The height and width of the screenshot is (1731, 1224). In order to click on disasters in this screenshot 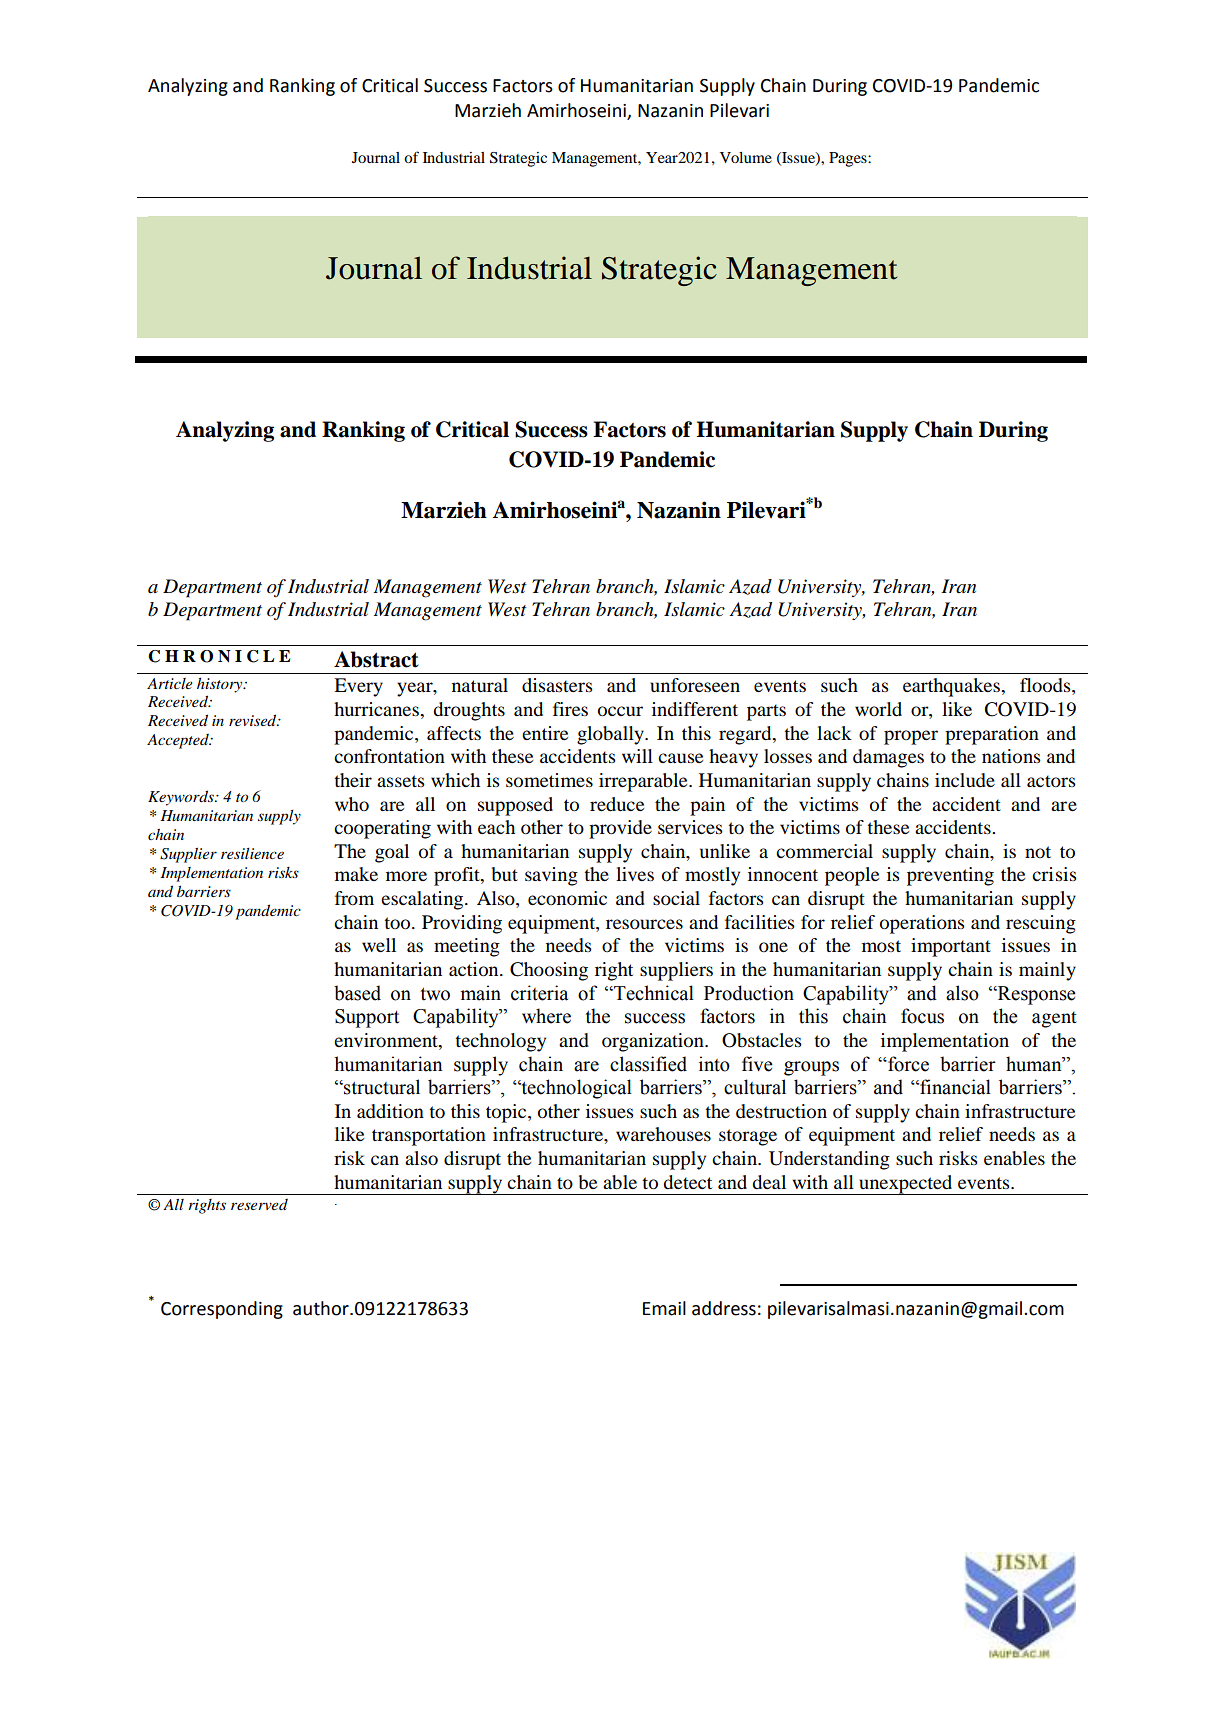, I will do `click(557, 685)`.
